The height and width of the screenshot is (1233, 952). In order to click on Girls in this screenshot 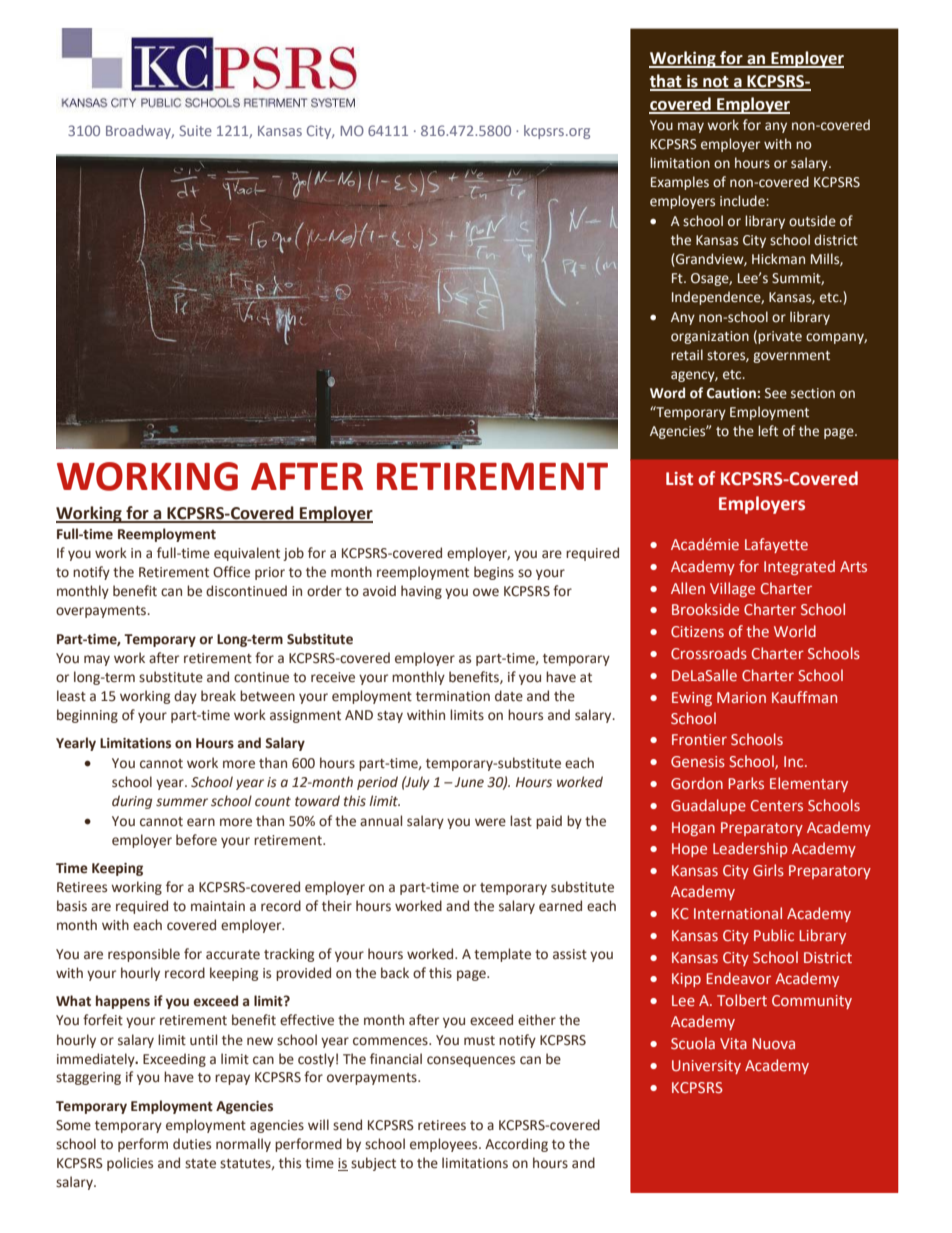, I will do `click(768, 870)`.
